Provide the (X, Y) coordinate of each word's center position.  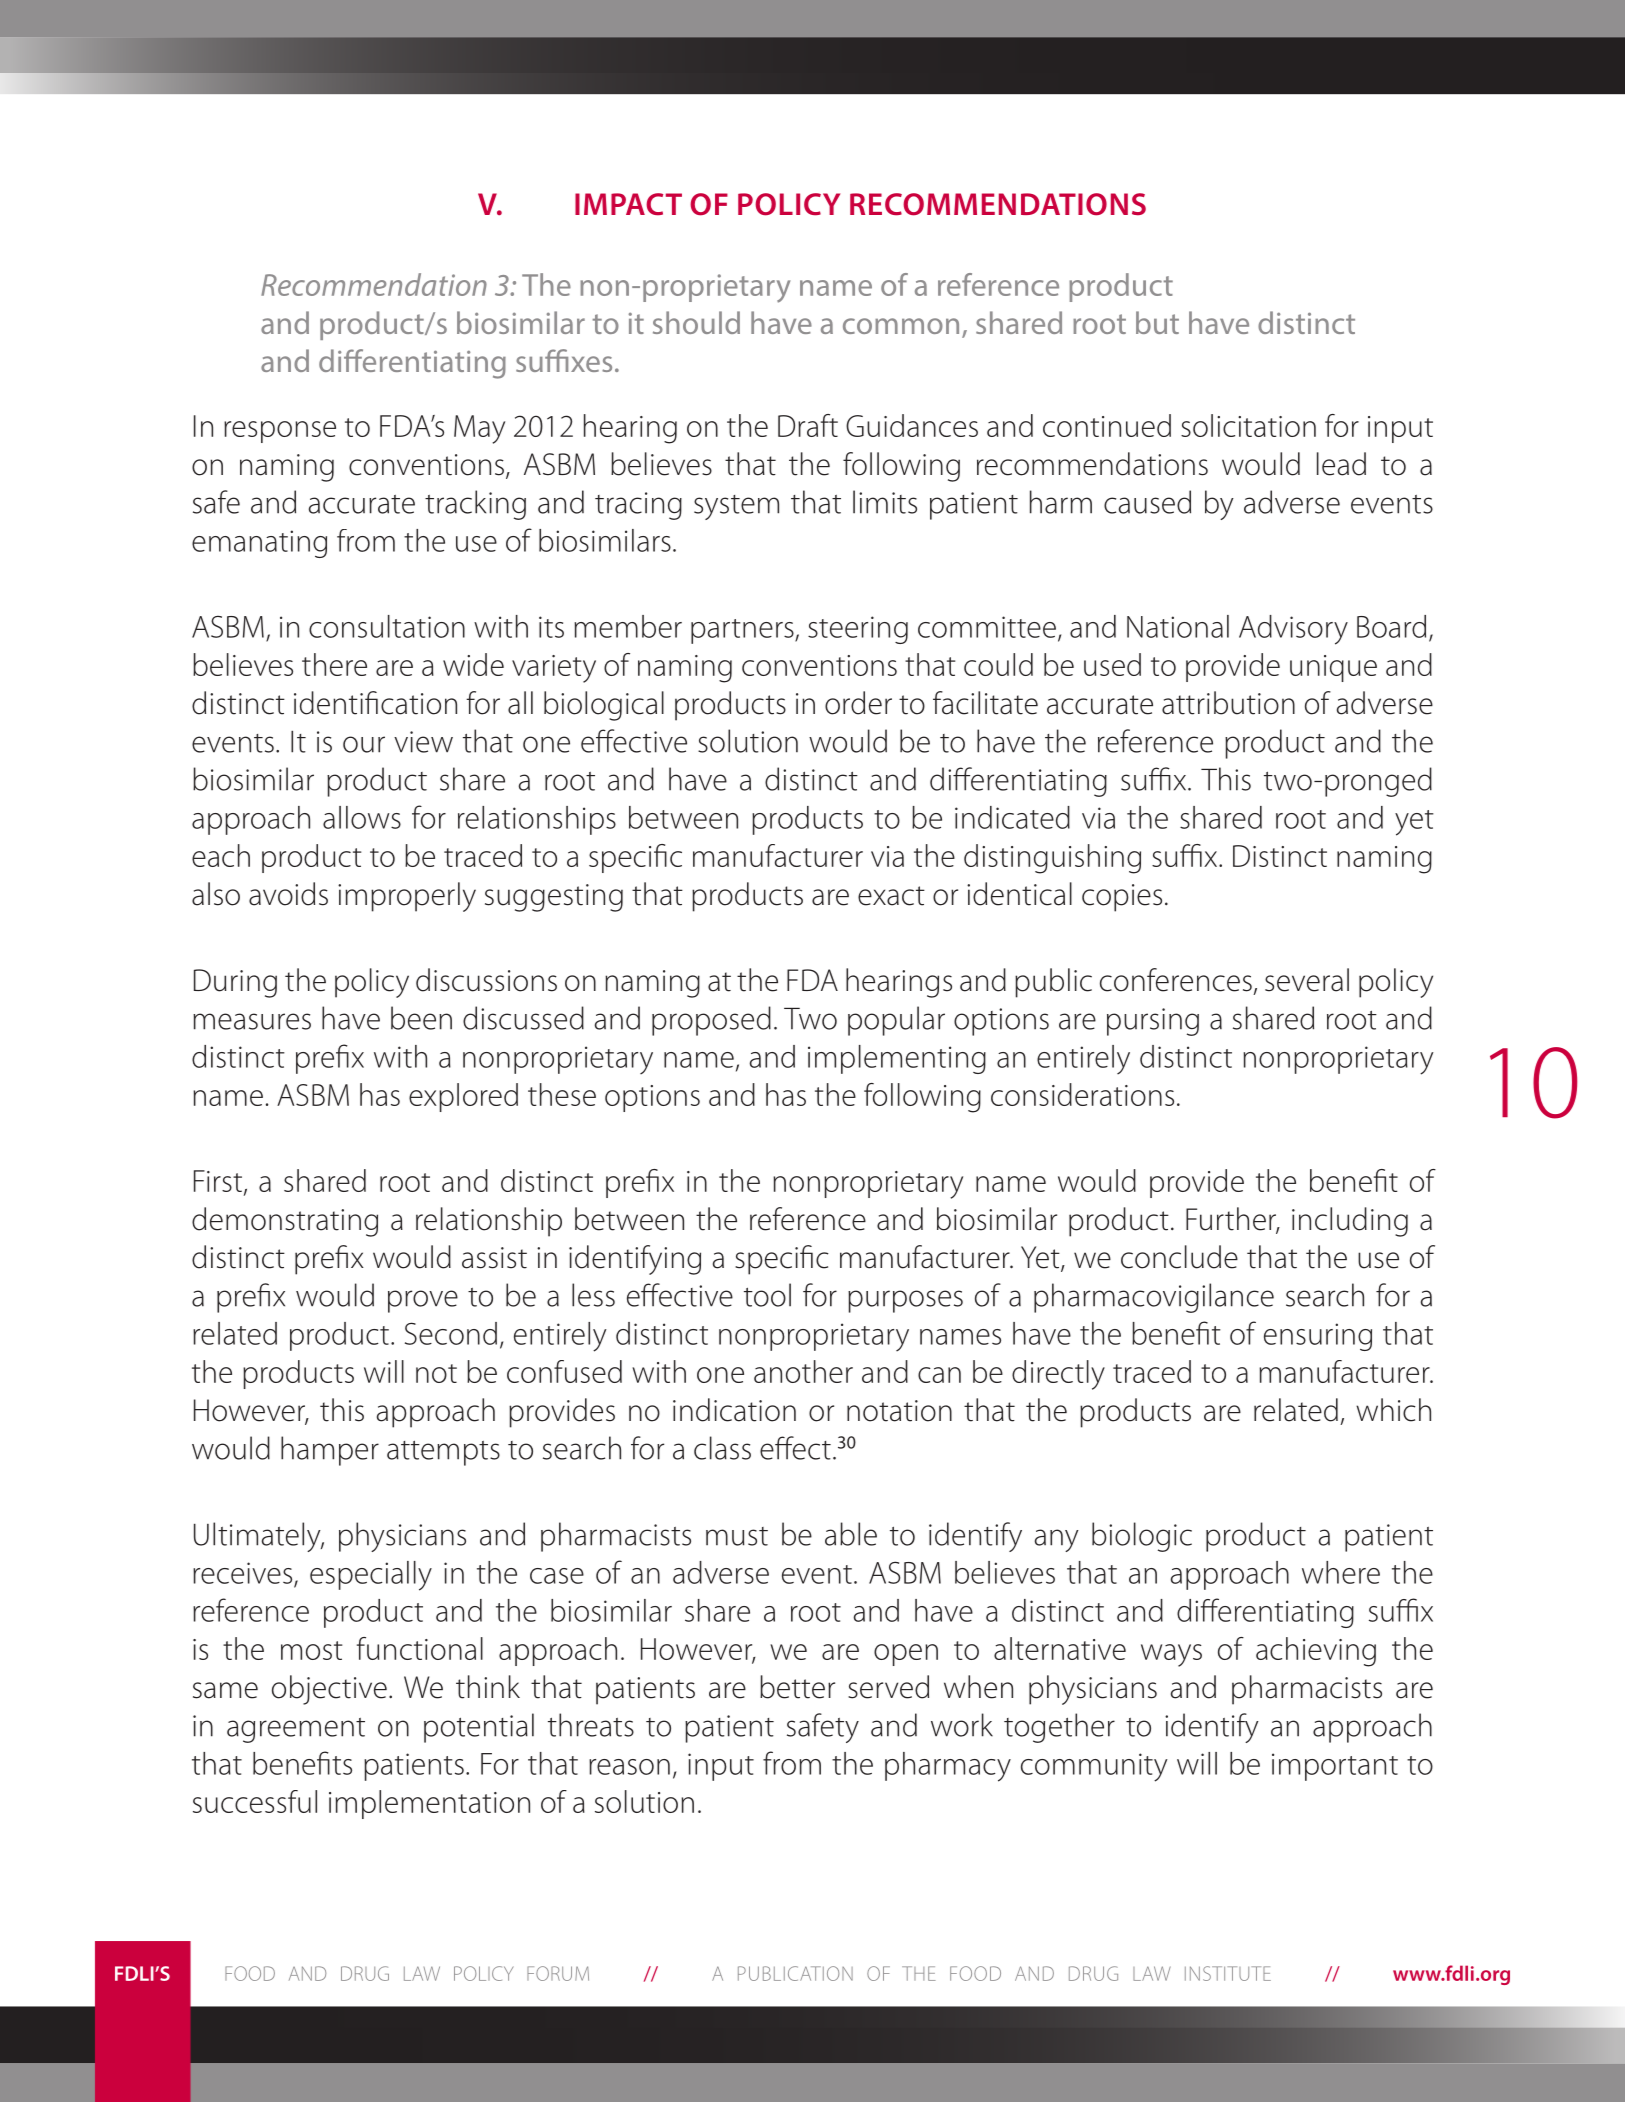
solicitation (1248, 425)
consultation (387, 626)
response (280, 432)
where (1341, 1572)
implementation (429, 1804)
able (851, 1534)
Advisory (1293, 630)
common (901, 326)
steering (858, 630)
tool (767, 1295)
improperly (407, 897)
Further (1232, 1220)
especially (371, 1576)
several (1307, 980)
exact (891, 896)
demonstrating (285, 1222)
